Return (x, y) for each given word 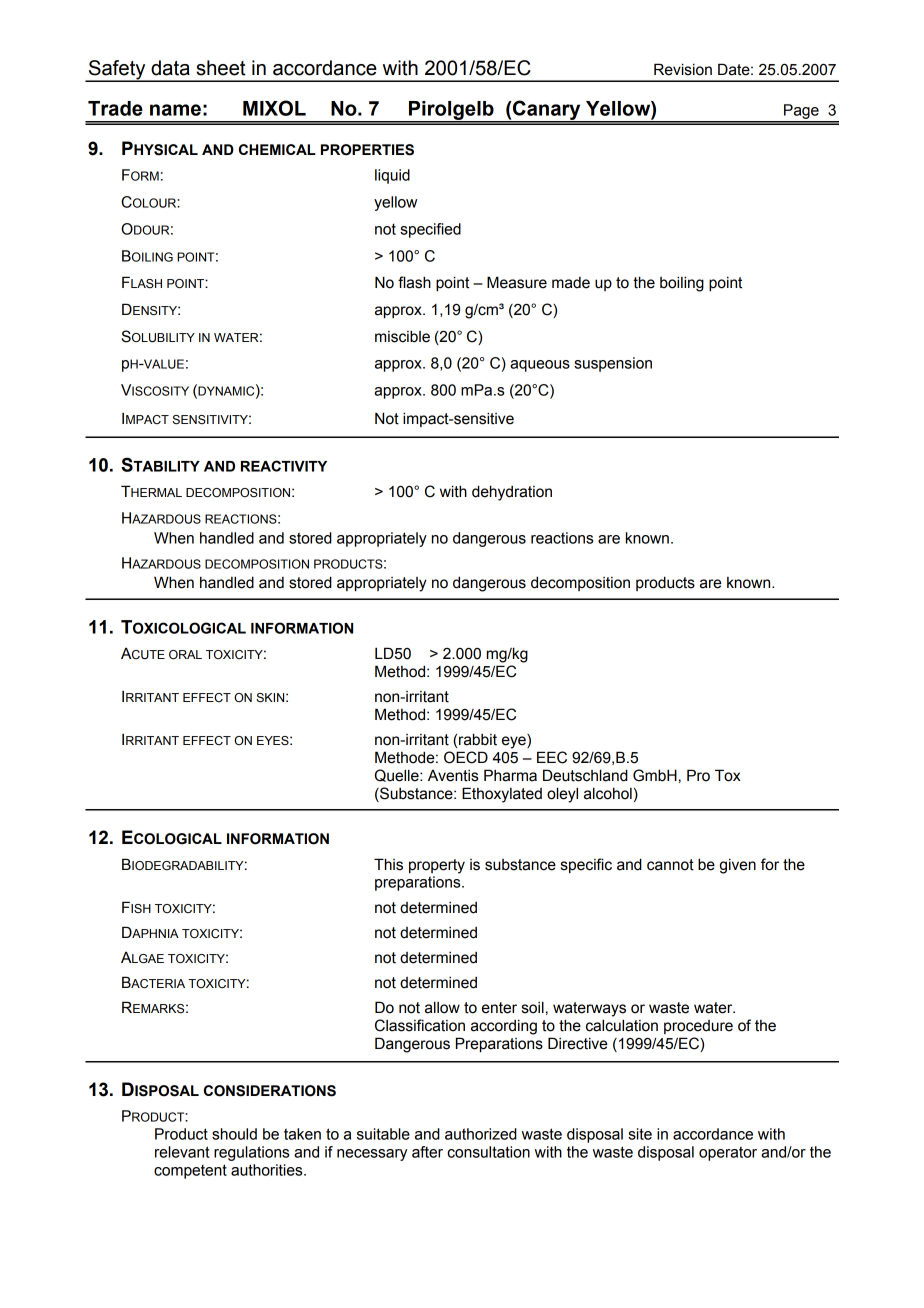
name (175, 110)
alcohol (608, 793)
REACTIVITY (284, 466)
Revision (683, 69)
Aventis (453, 776)
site (640, 1134)
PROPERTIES (367, 150)
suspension (613, 364)
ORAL (185, 655)
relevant (182, 1152)
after (427, 1152)
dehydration (512, 493)
